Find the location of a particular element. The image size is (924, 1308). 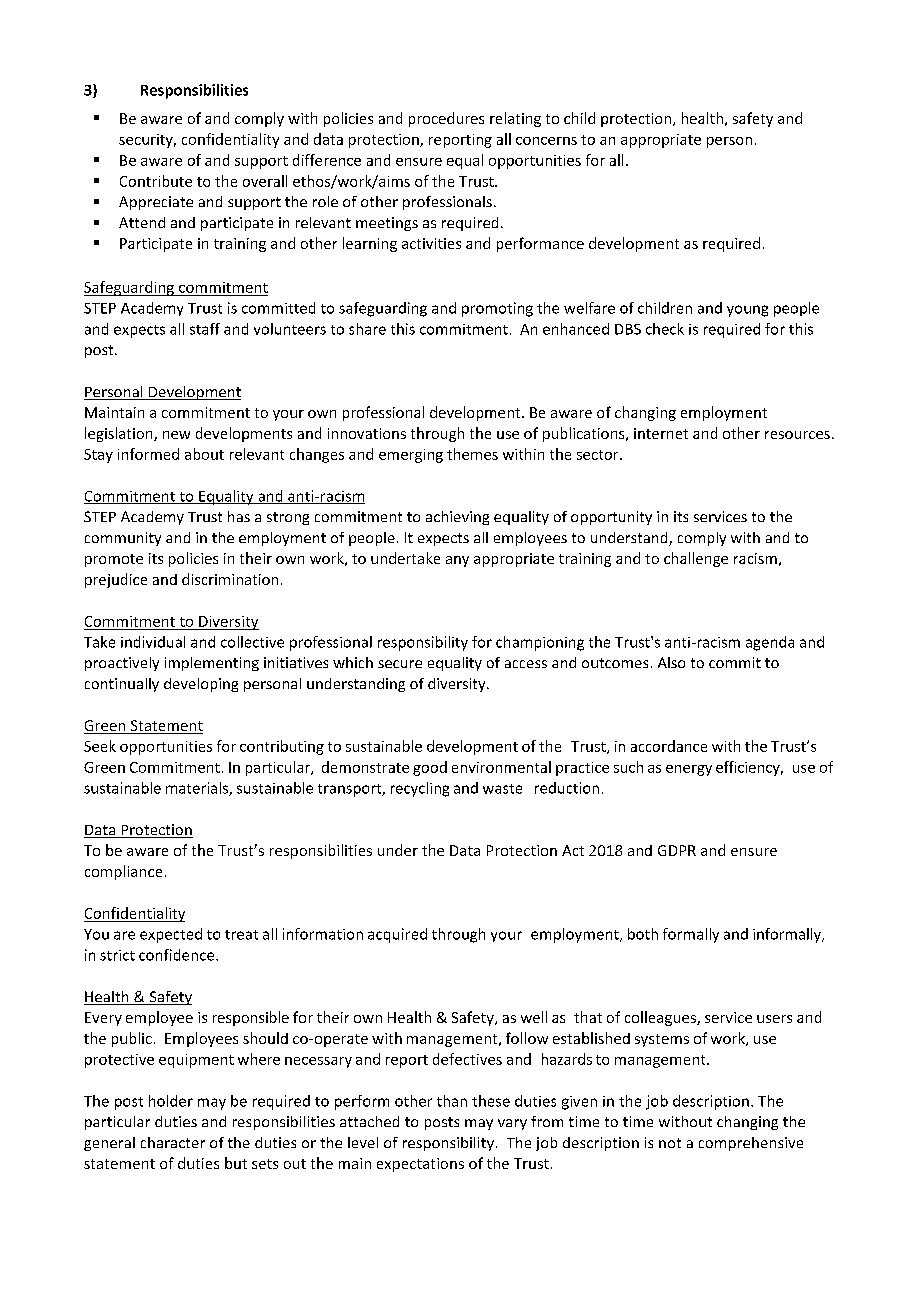

GDPR is located at coordinates (677, 850).
